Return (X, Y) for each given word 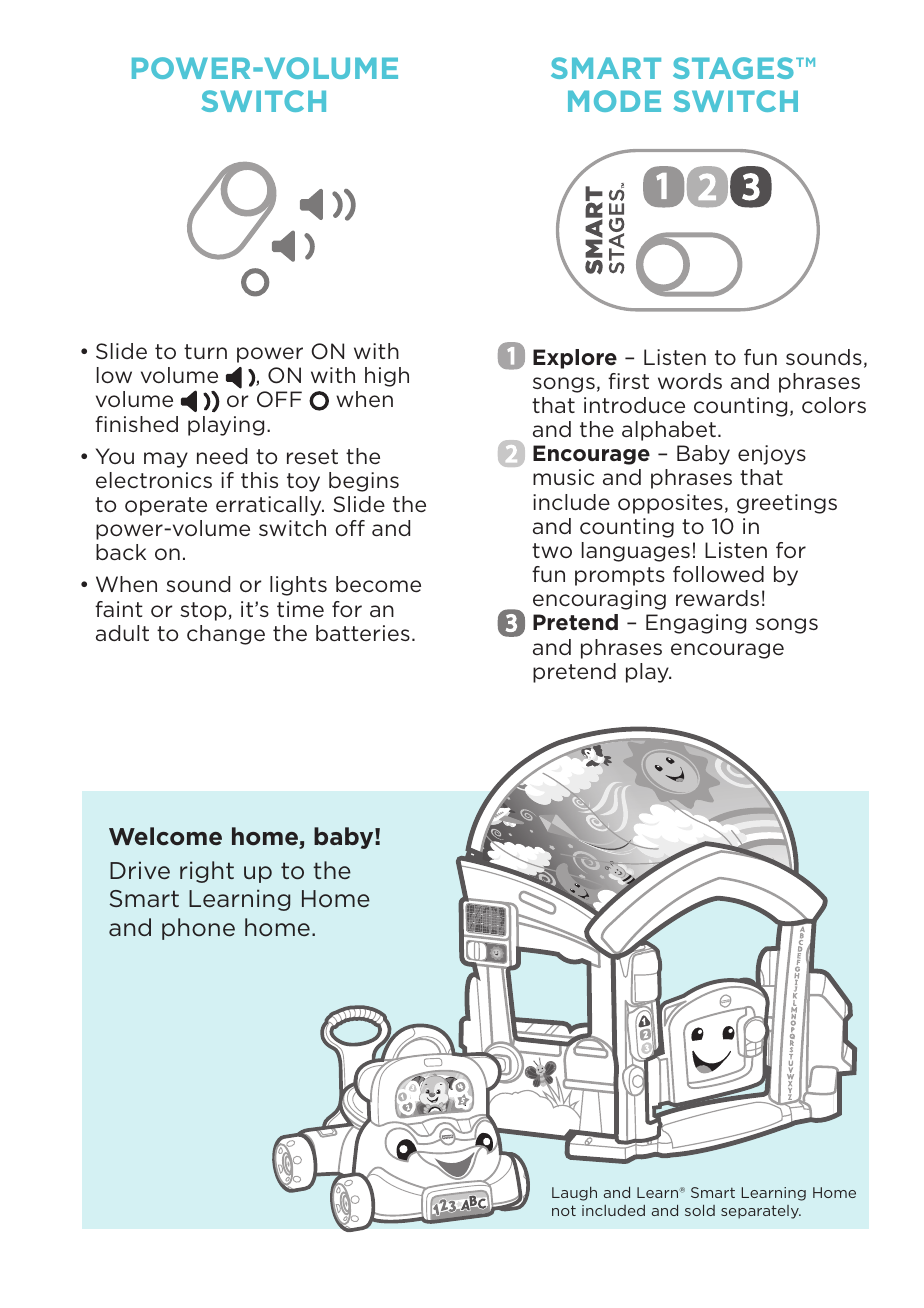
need (222, 456)
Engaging (696, 624)
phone (198, 929)
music (563, 477)
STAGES (733, 68)
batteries (363, 633)
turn (205, 351)
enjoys (772, 455)
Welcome (165, 836)
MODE (614, 101)
